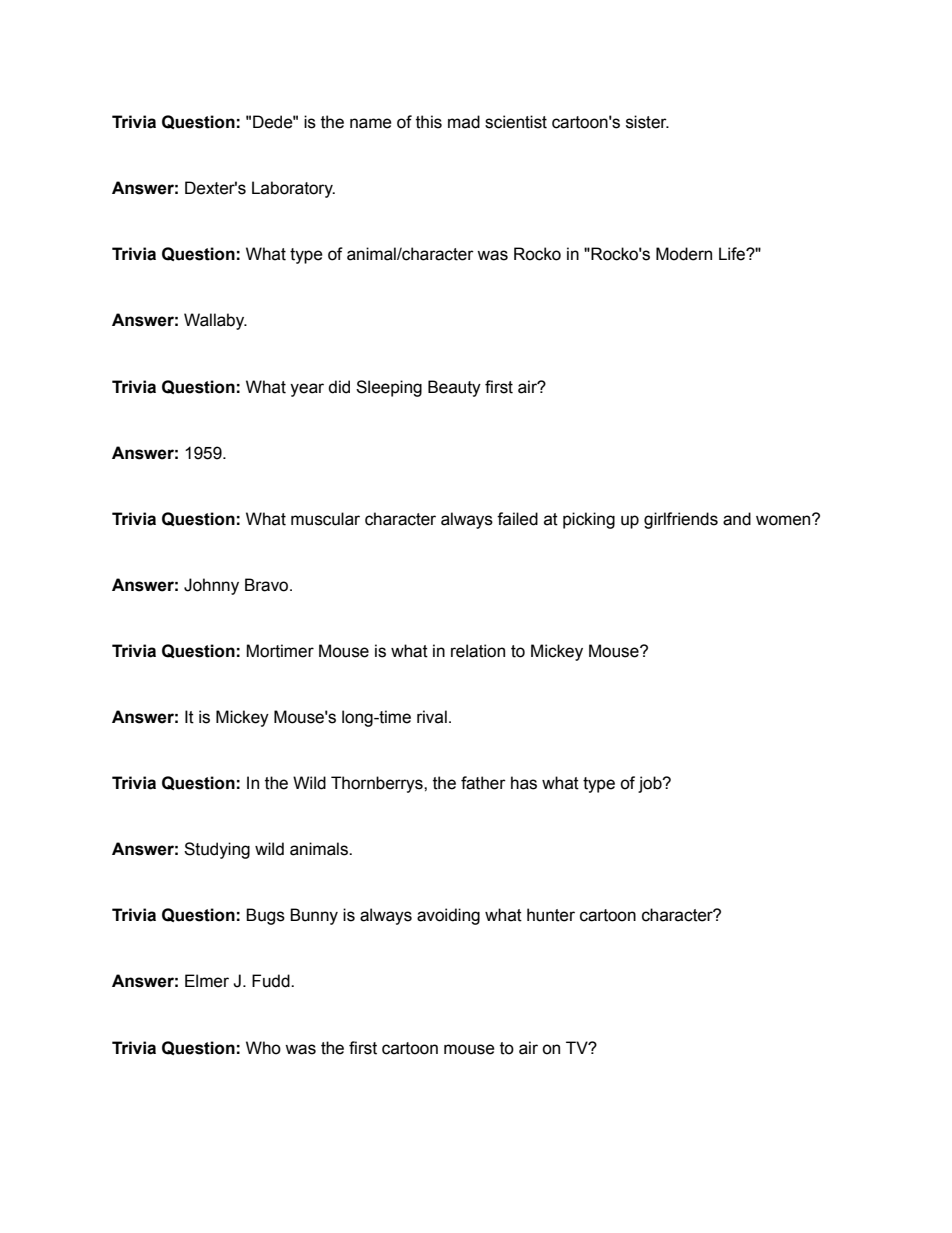 Image resolution: width=952 pixels, height=1233 pixels. What do you see at coordinates (448, 916) in the page?
I see `avoiding` at bounding box center [448, 916].
